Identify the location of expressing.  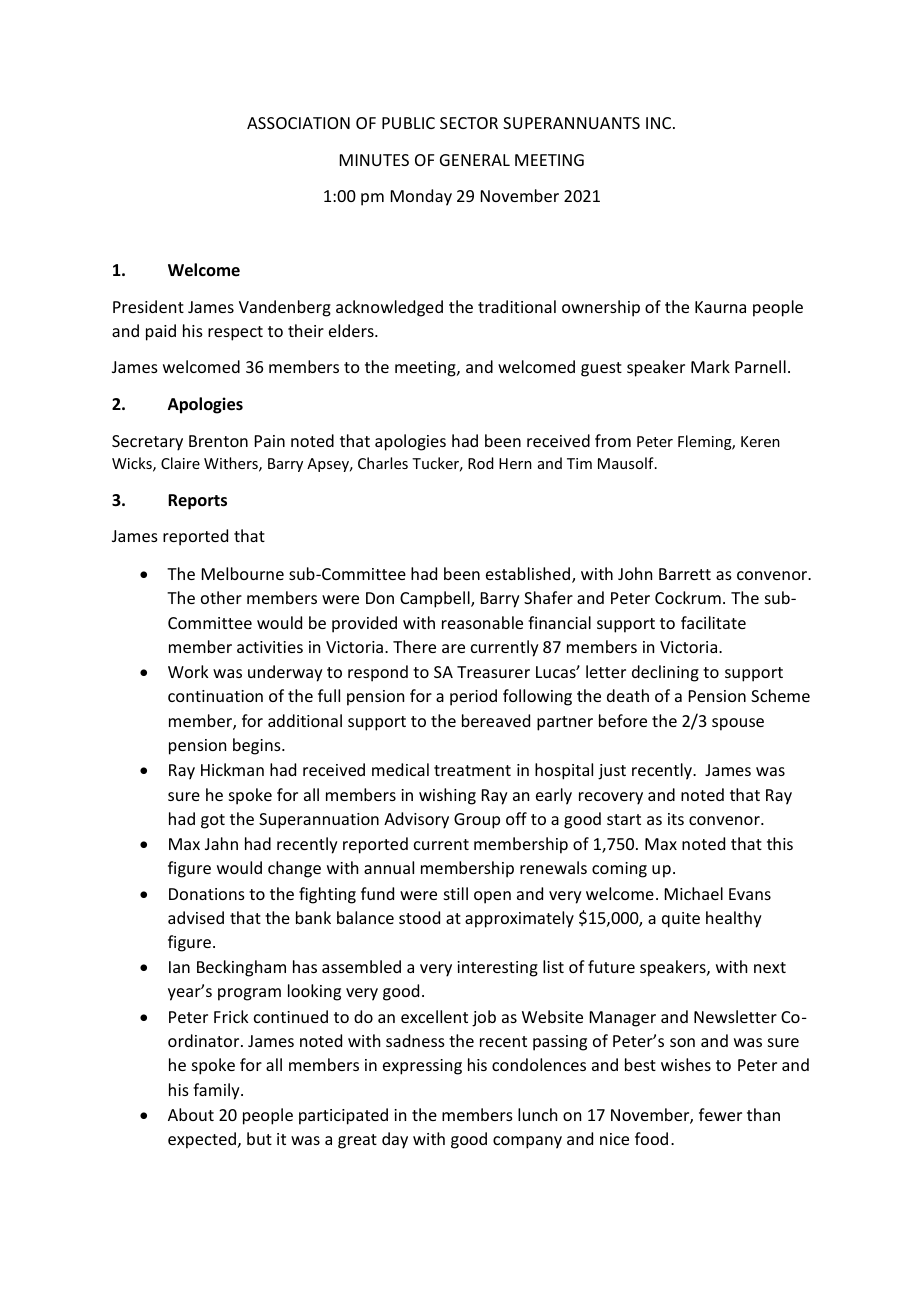
(422, 1067).
